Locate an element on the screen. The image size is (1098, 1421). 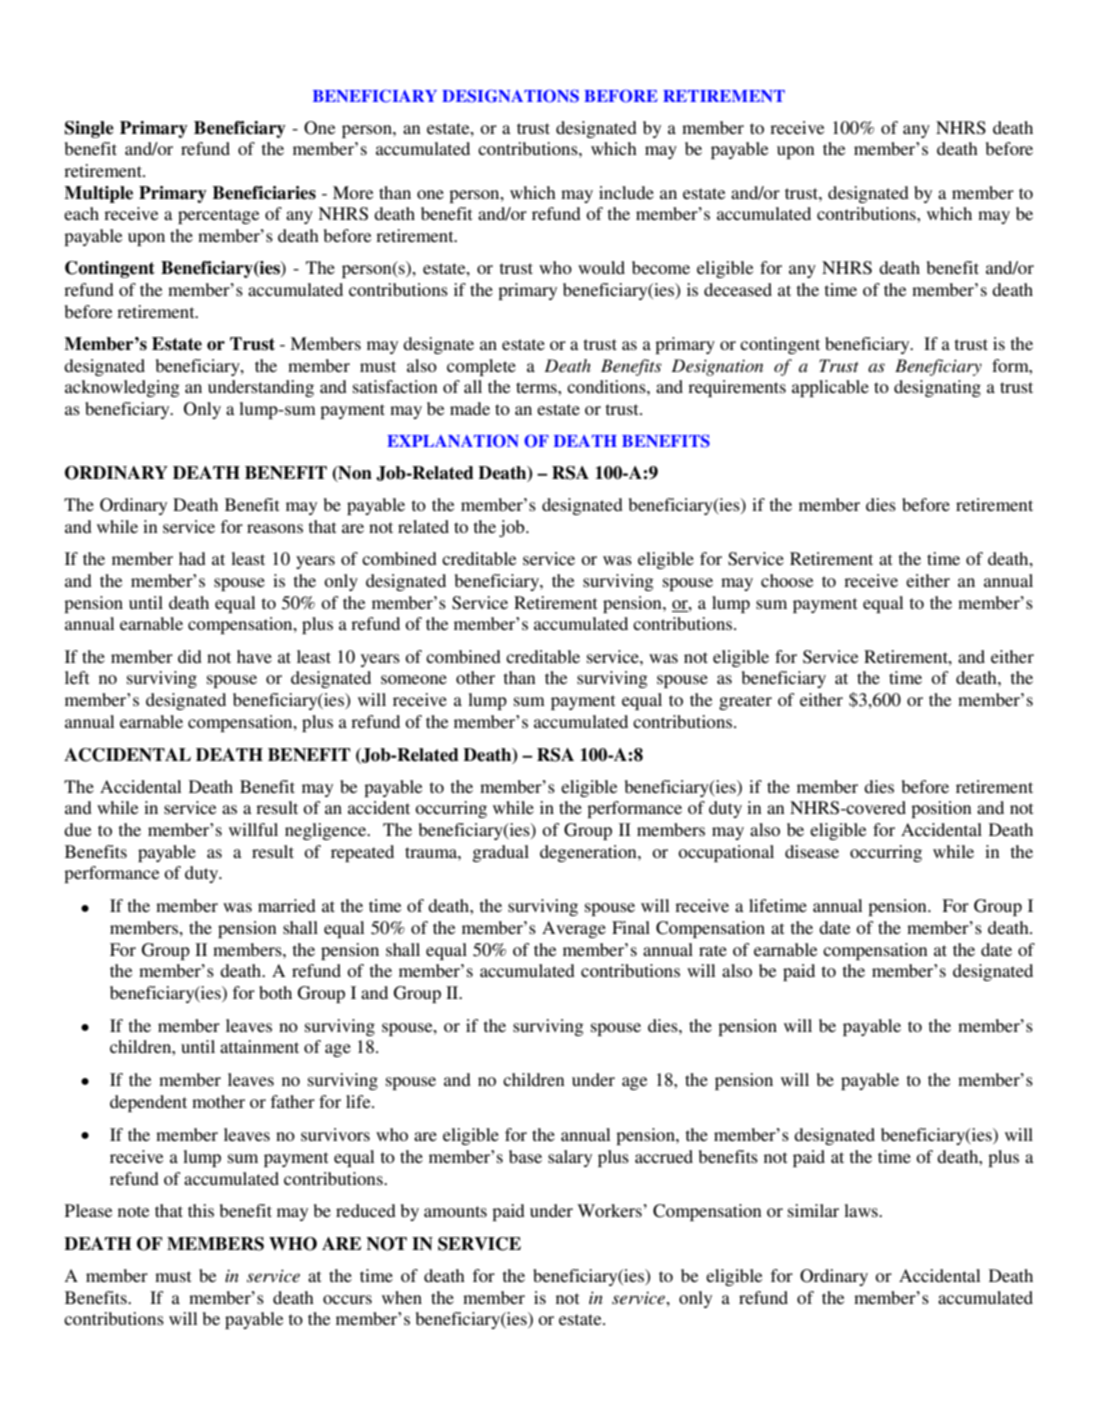
married is located at coordinates (287, 905).
